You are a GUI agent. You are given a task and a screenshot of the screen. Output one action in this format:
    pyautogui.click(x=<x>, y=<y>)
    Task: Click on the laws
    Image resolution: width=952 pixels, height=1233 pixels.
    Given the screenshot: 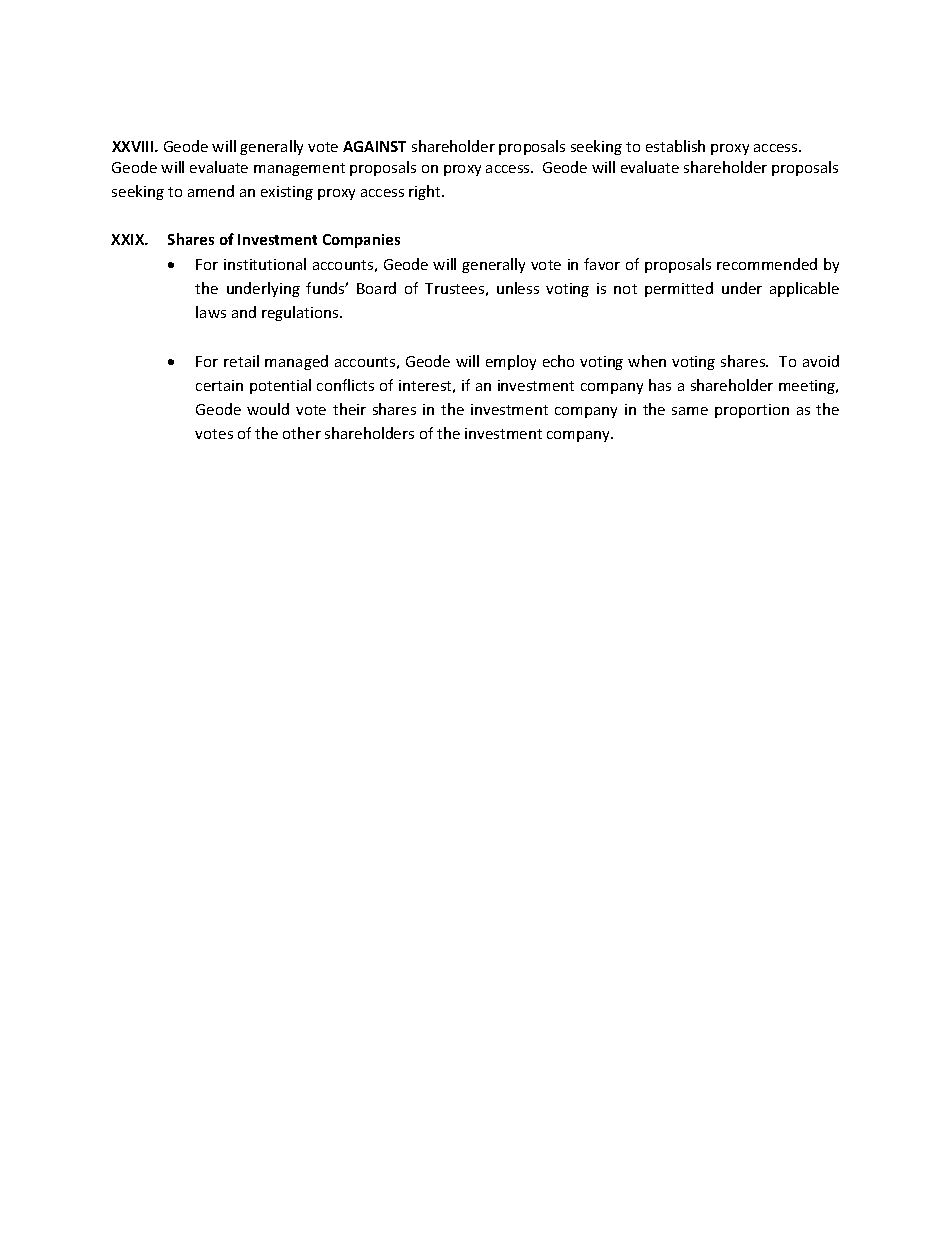 What is the action you would take?
    pyautogui.click(x=211, y=312)
